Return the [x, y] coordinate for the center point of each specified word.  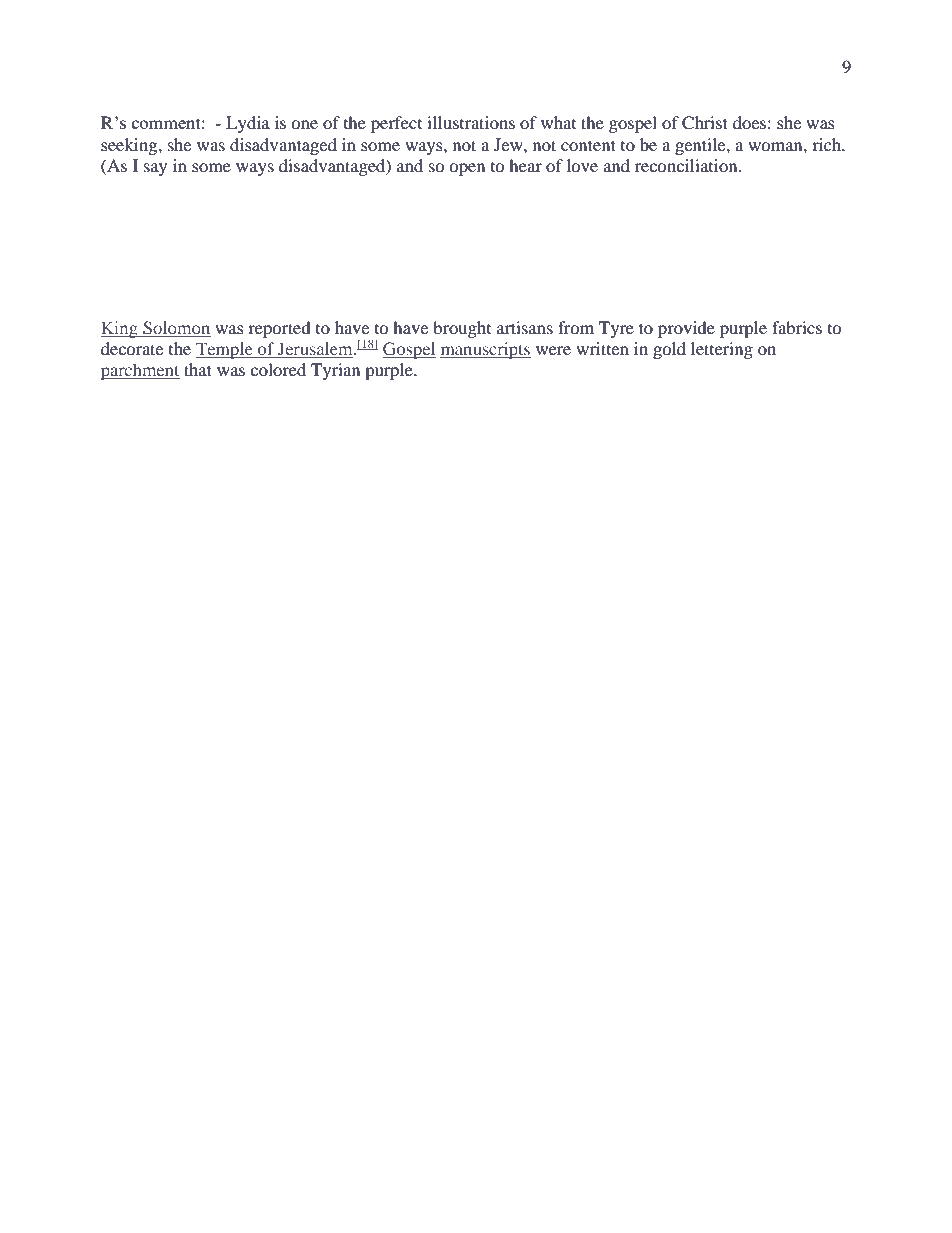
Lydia [248, 124]
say [155, 169]
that [198, 369]
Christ [705, 123]
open [467, 169]
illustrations [471, 122]
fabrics [797, 327]
